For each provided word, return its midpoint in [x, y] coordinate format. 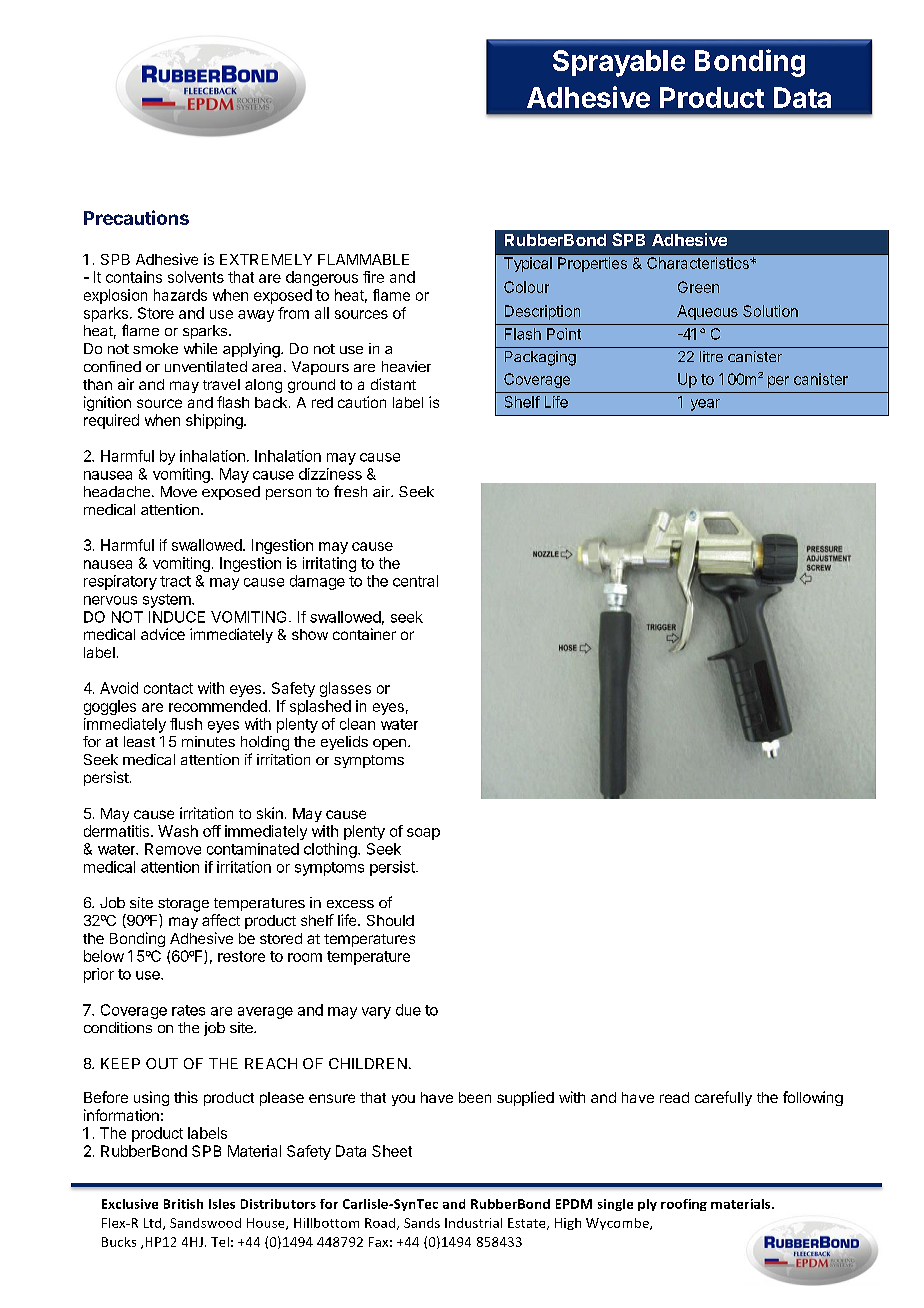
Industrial [473, 1223]
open [389, 744]
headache [118, 491]
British [183, 1204]
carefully [723, 1098]
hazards [180, 295]
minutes [208, 741]
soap [423, 834]
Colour [526, 287]
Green [698, 287]
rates [188, 1010]
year [705, 405]
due [408, 1010]
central [415, 581]
